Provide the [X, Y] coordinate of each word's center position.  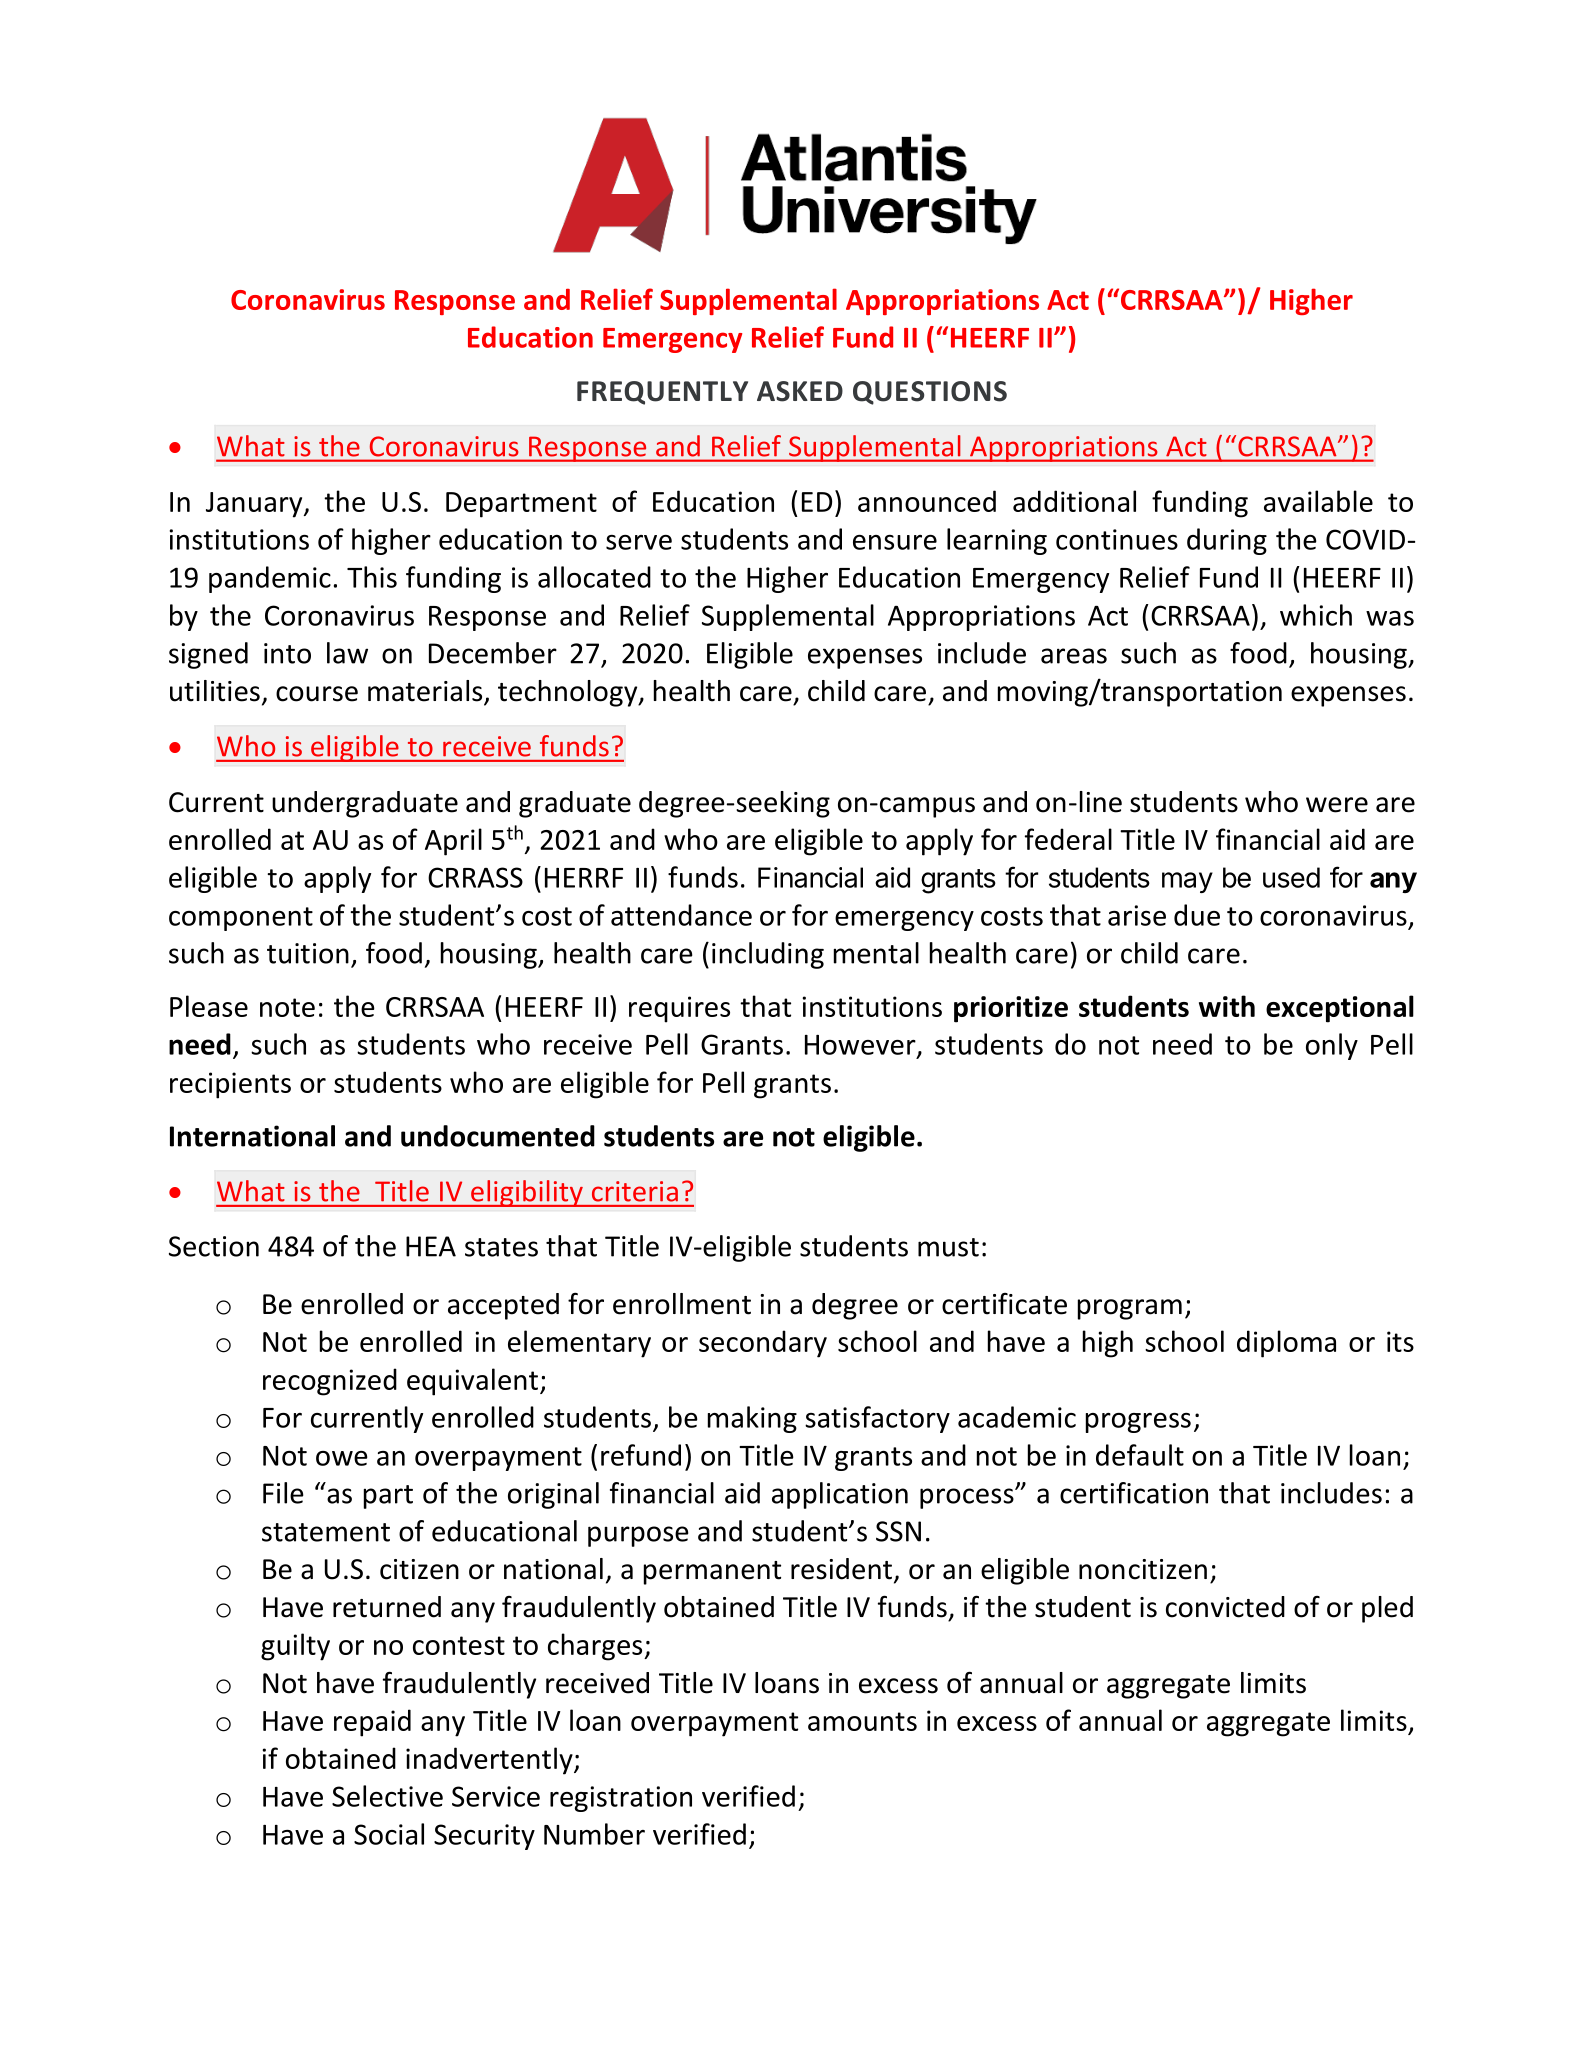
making [752, 1419]
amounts [862, 1721]
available [1318, 501]
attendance [681, 915]
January [255, 505]
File [283, 1493]
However [861, 1046]
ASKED [800, 391]
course [317, 694]
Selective [387, 1796]
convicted [1225, 1607]
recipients [230, 1085]
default [1140, 1455]
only [1332, 1046]
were [1337, 805]
